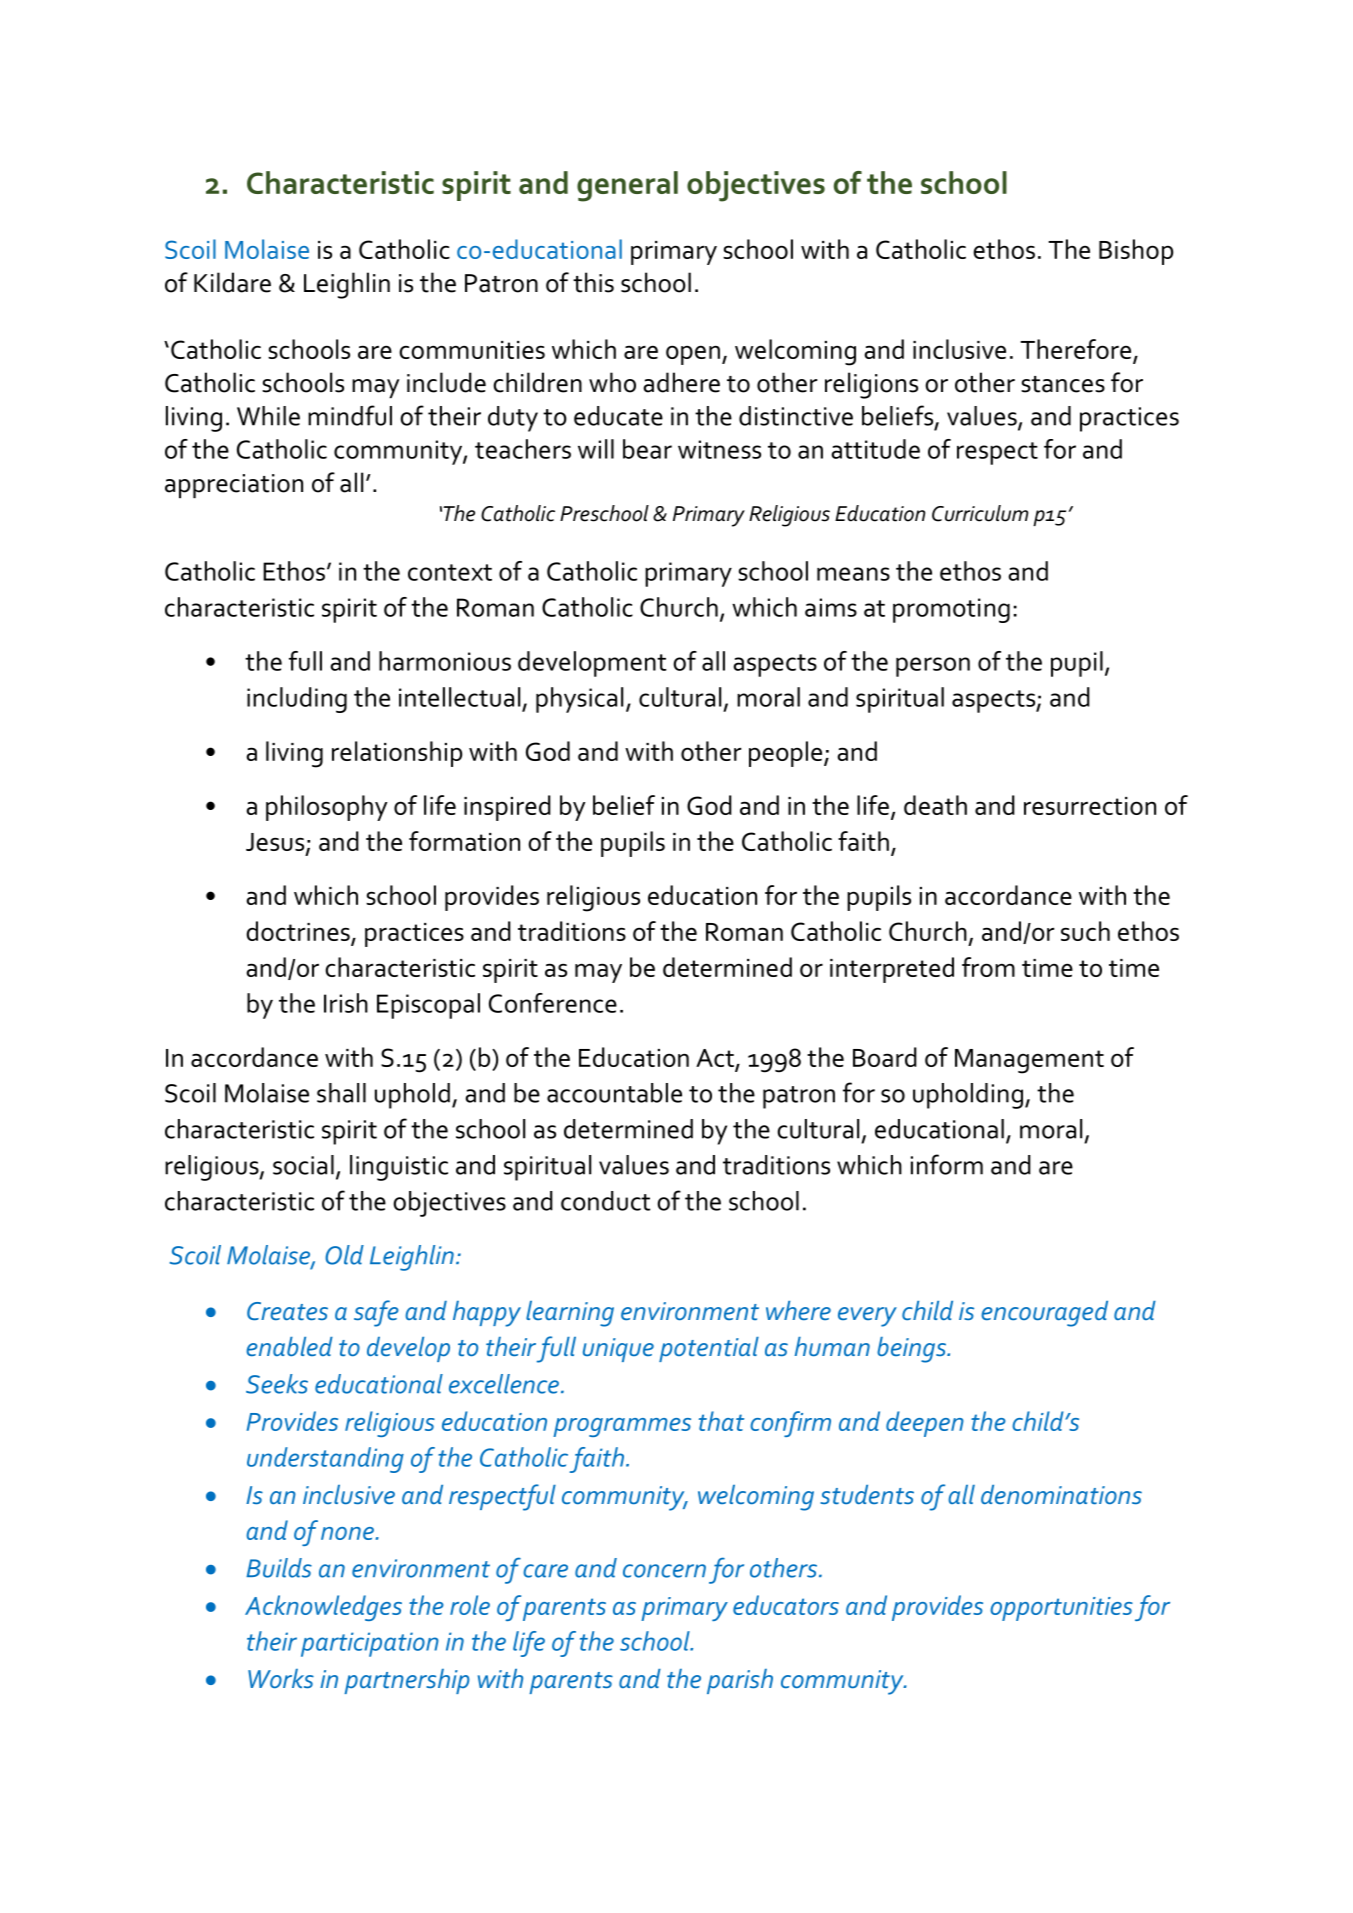  What do you see at coordinates (450, 572) in the page?
I see `context` at bounding box center [450, 572].
